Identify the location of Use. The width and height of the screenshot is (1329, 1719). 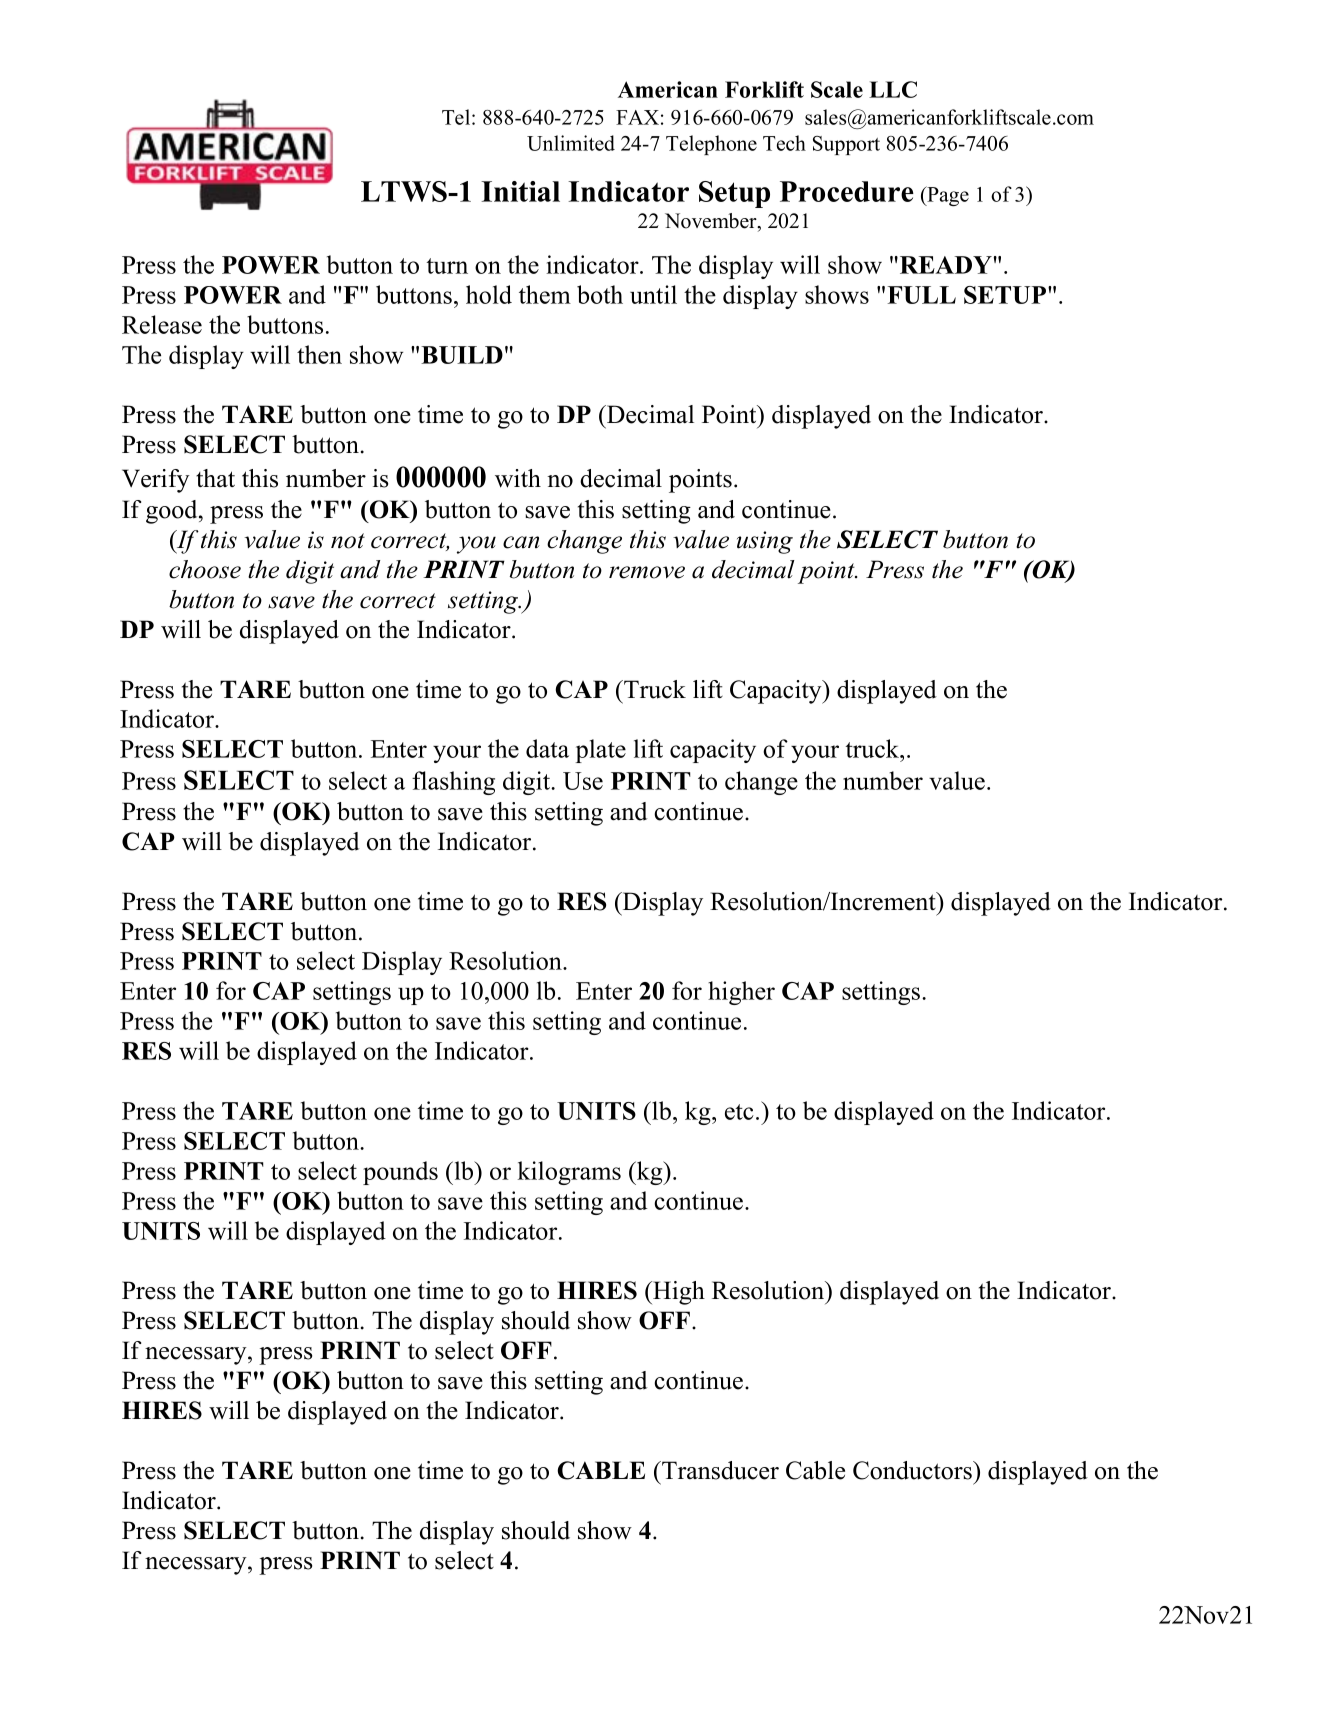
(583, 781).
